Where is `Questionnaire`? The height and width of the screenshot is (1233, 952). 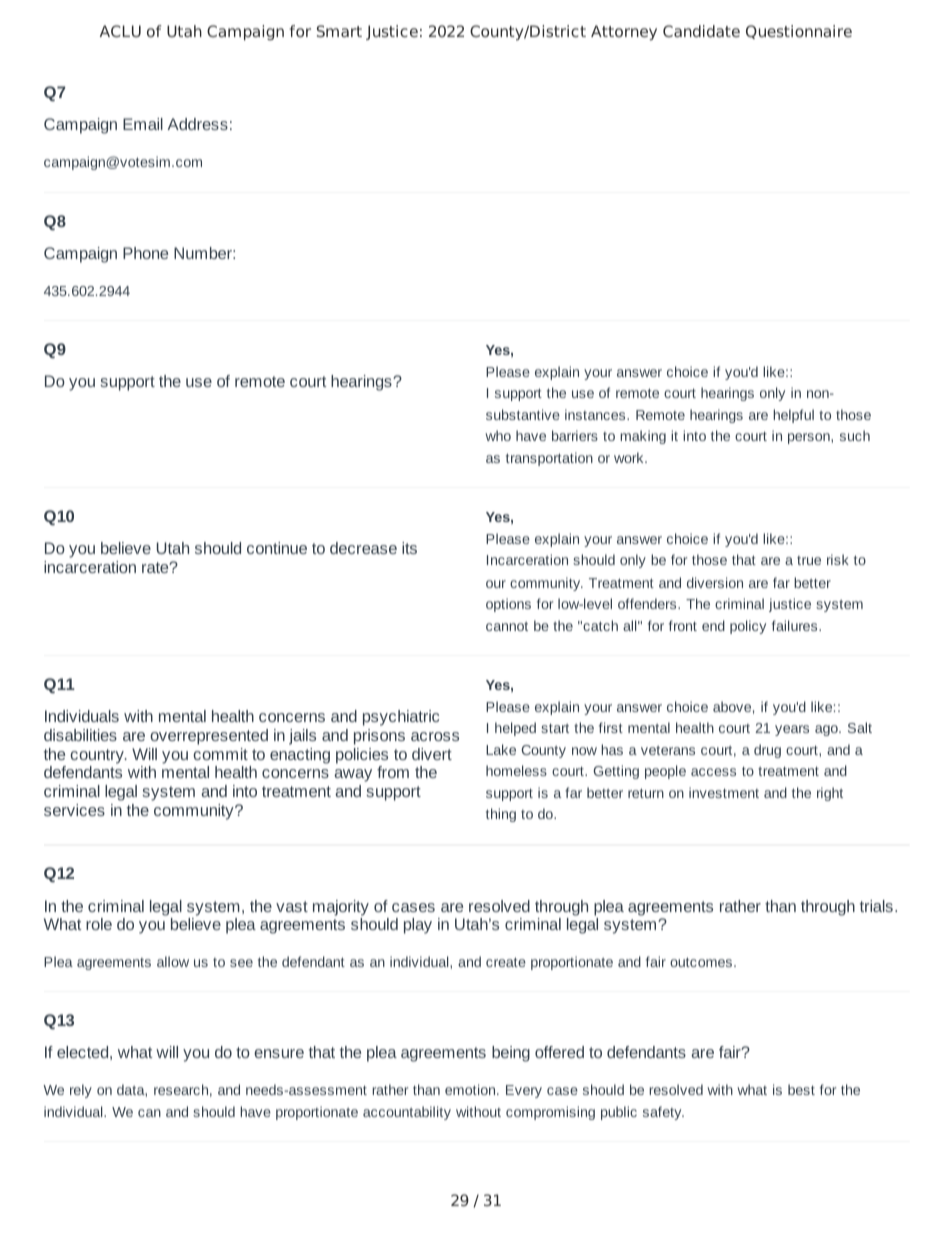 Questionnaire is located at coordinates (799, 32).
